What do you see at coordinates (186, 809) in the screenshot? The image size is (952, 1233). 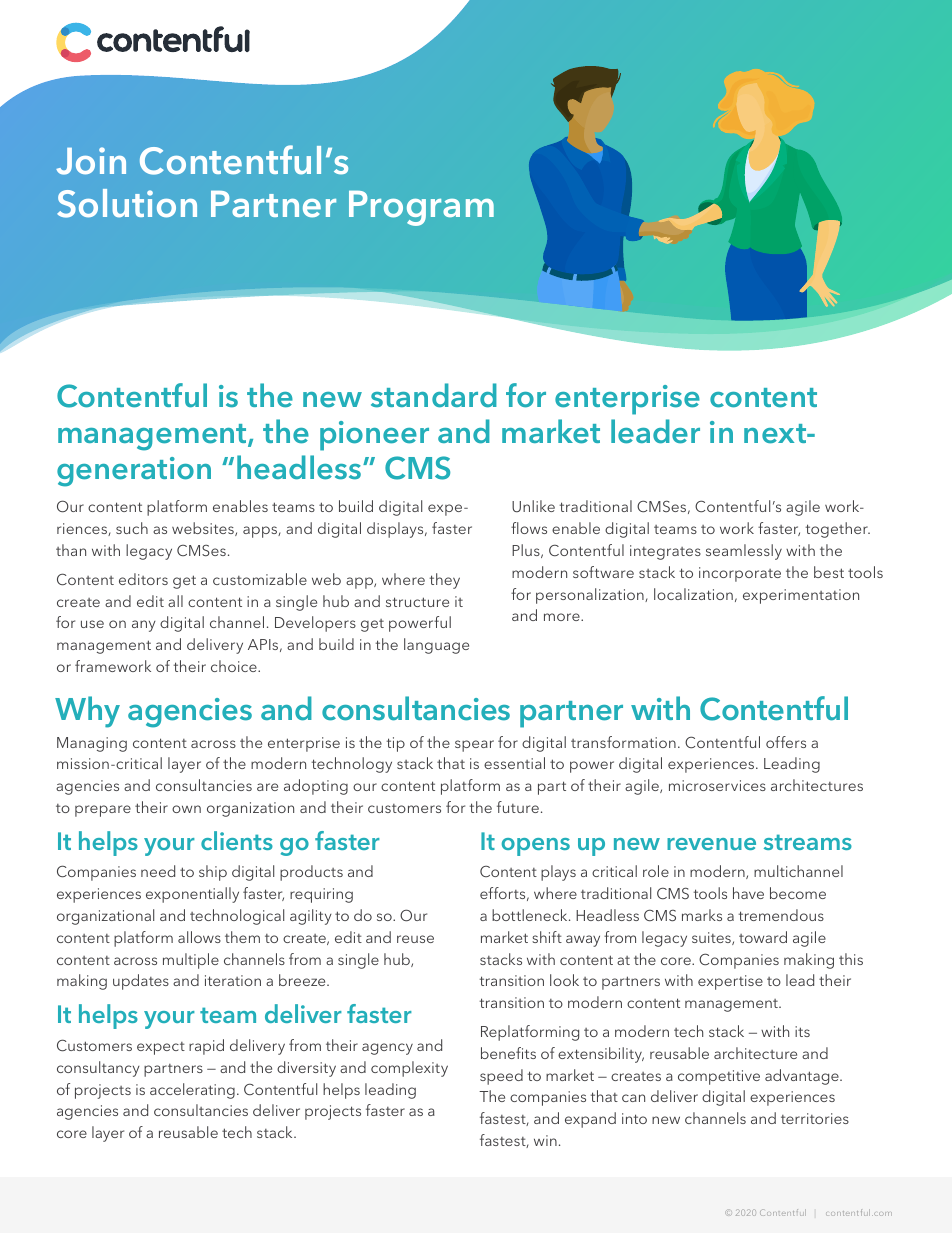 I see `own` at bounding box center [186, 809].
